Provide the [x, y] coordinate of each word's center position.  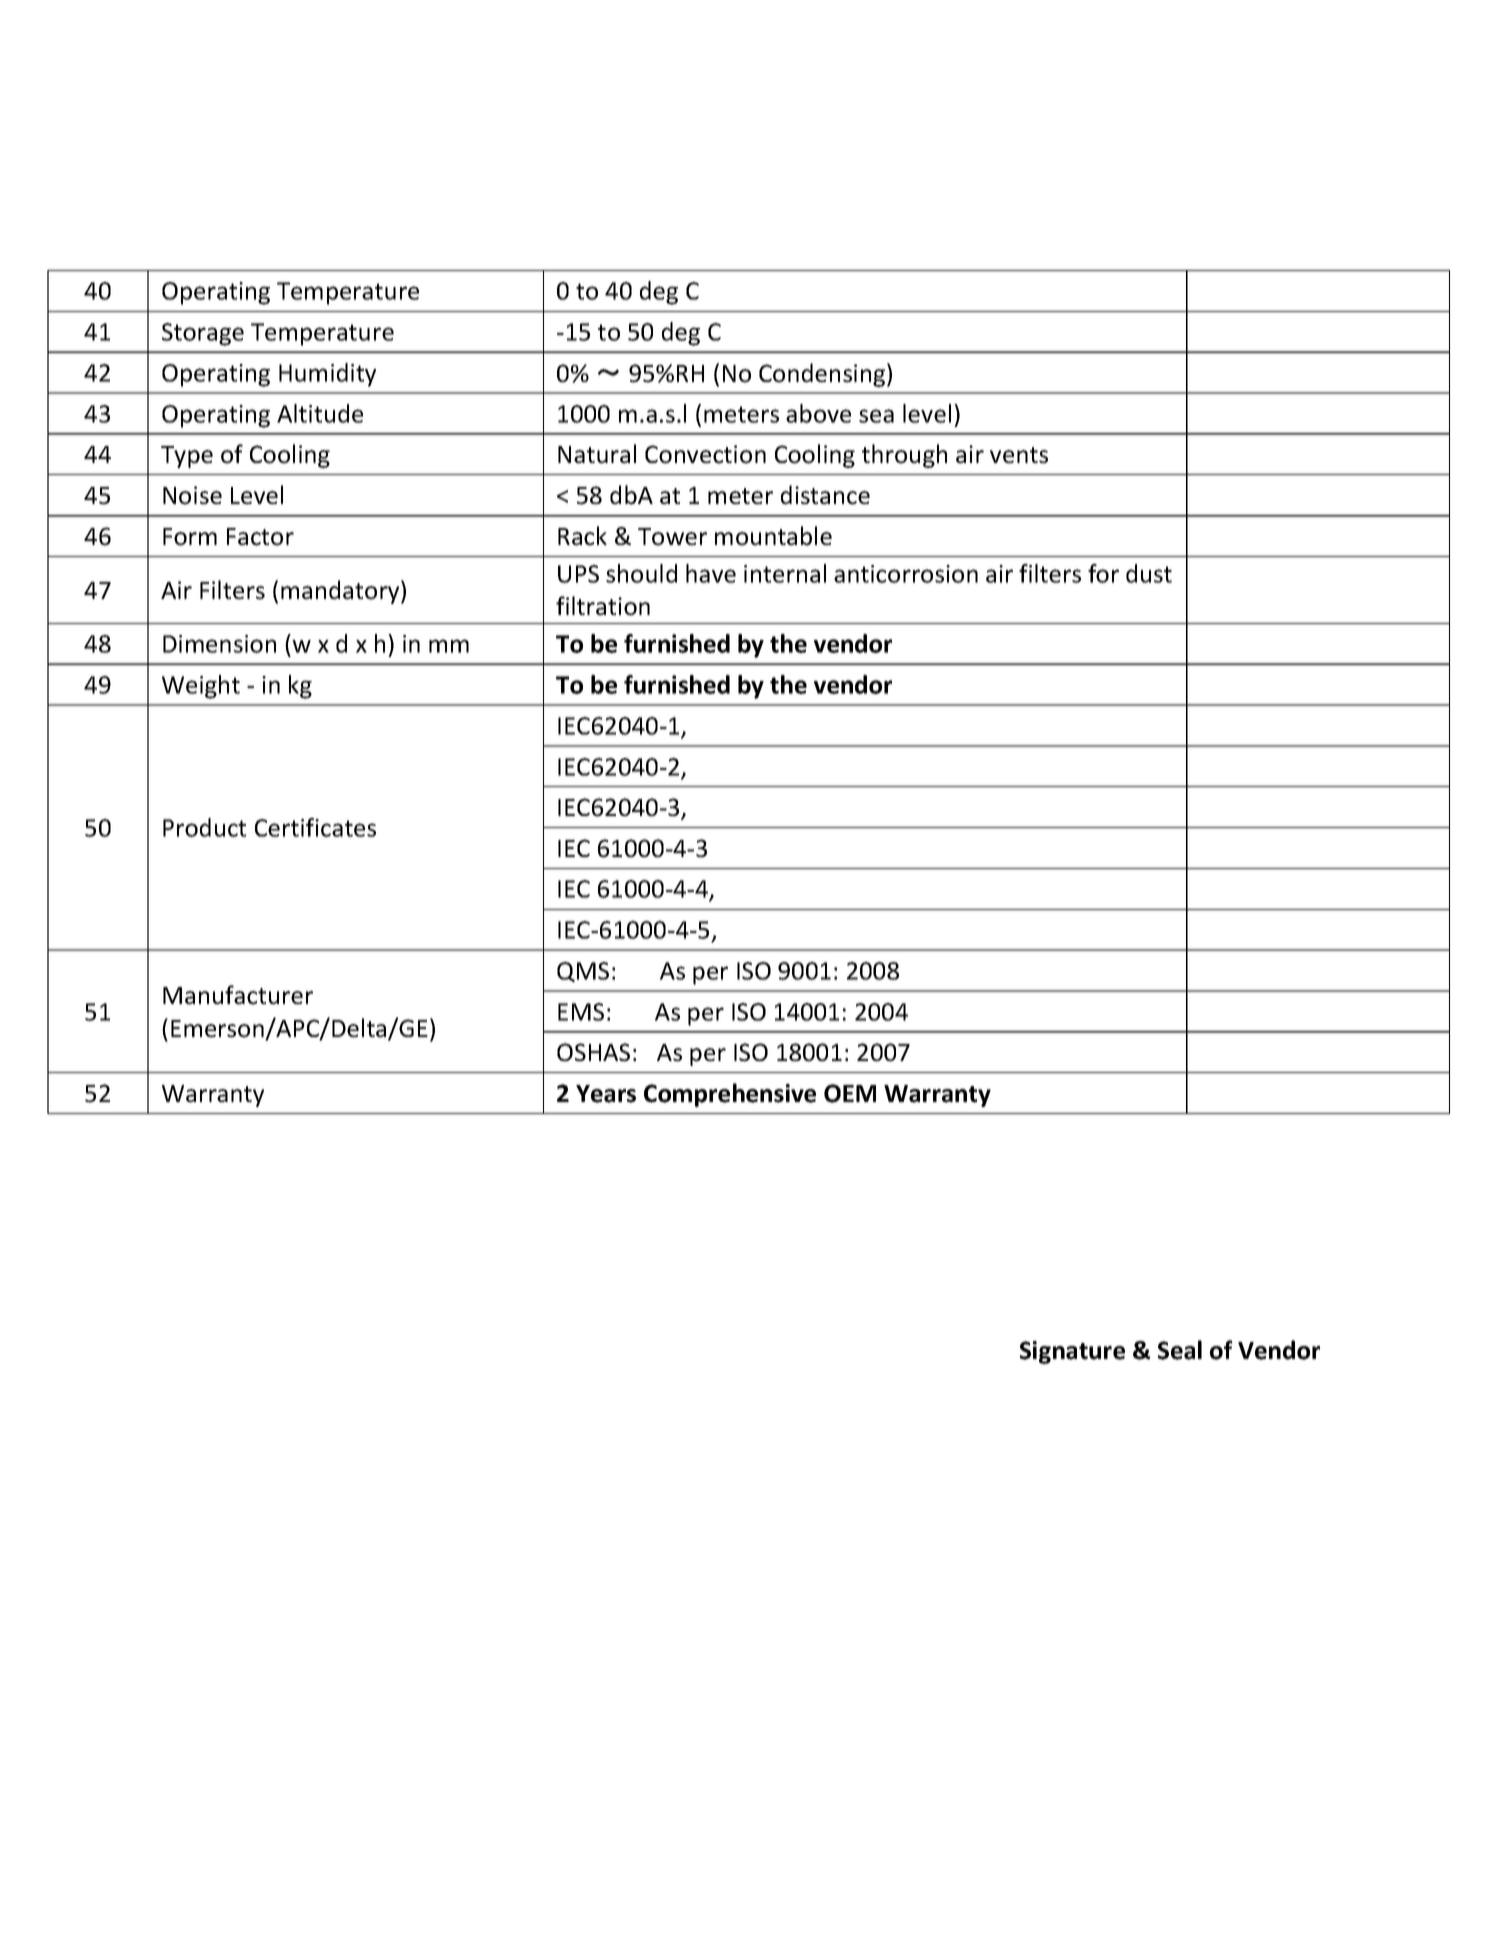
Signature [1072, 1352]
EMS [581, 1012]
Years [606, 1094]
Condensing [822, 375]
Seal [1180, 1350]
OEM [850, 1093]
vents [1019, 455]
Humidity [327, 375]
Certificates [315, 827]
